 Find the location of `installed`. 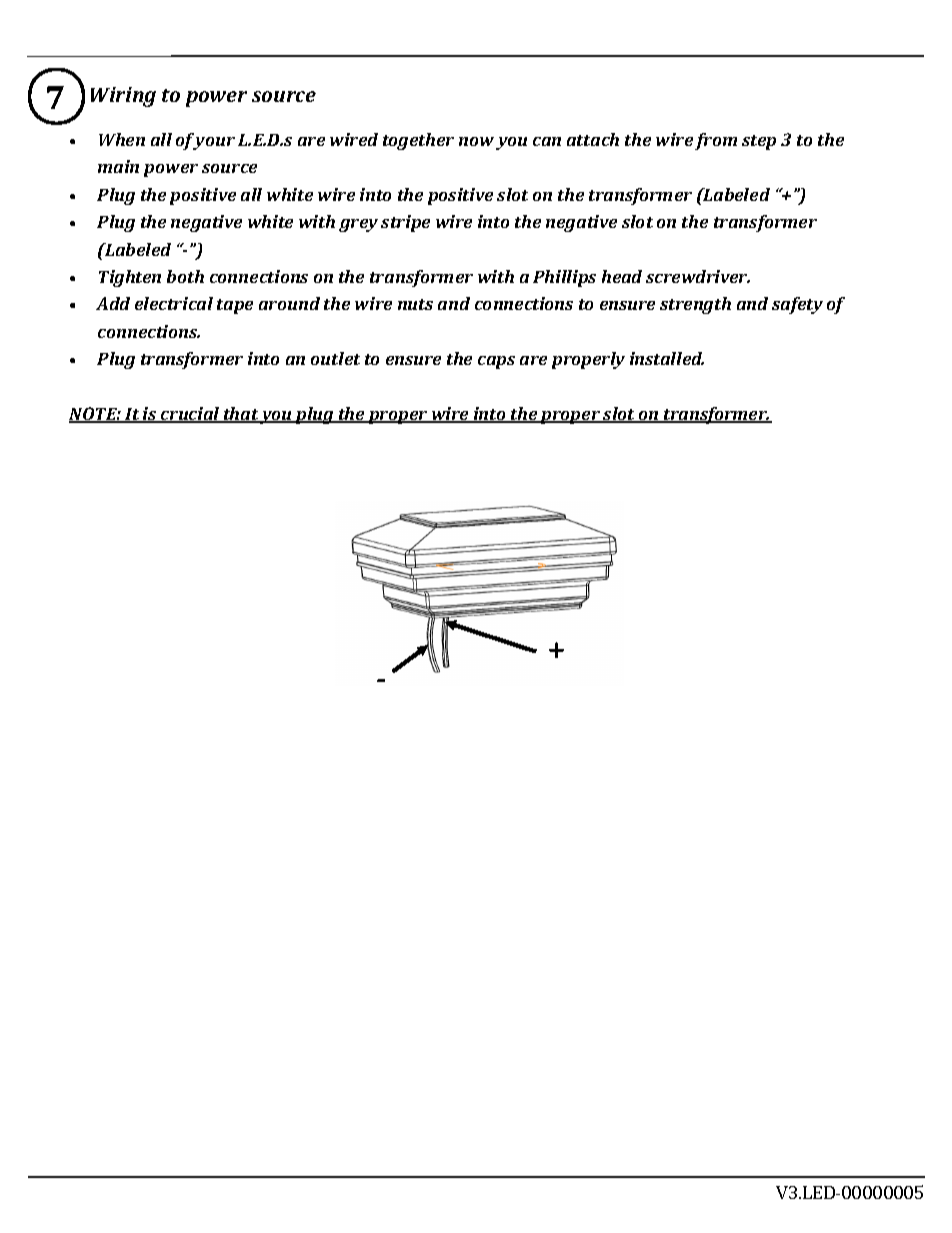

installed is located at coordinates (667, 358).
